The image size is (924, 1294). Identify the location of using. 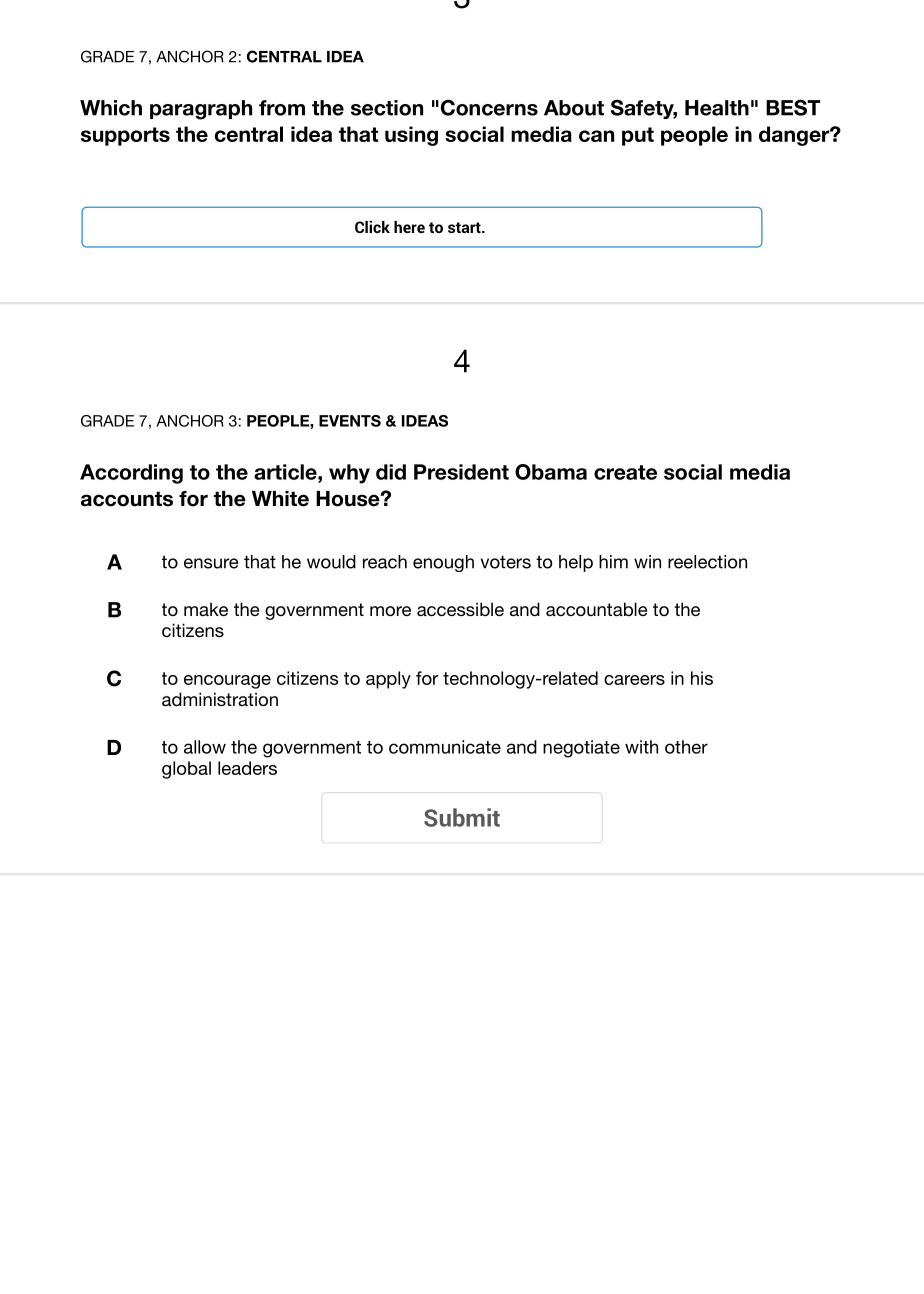
(411, 136).
